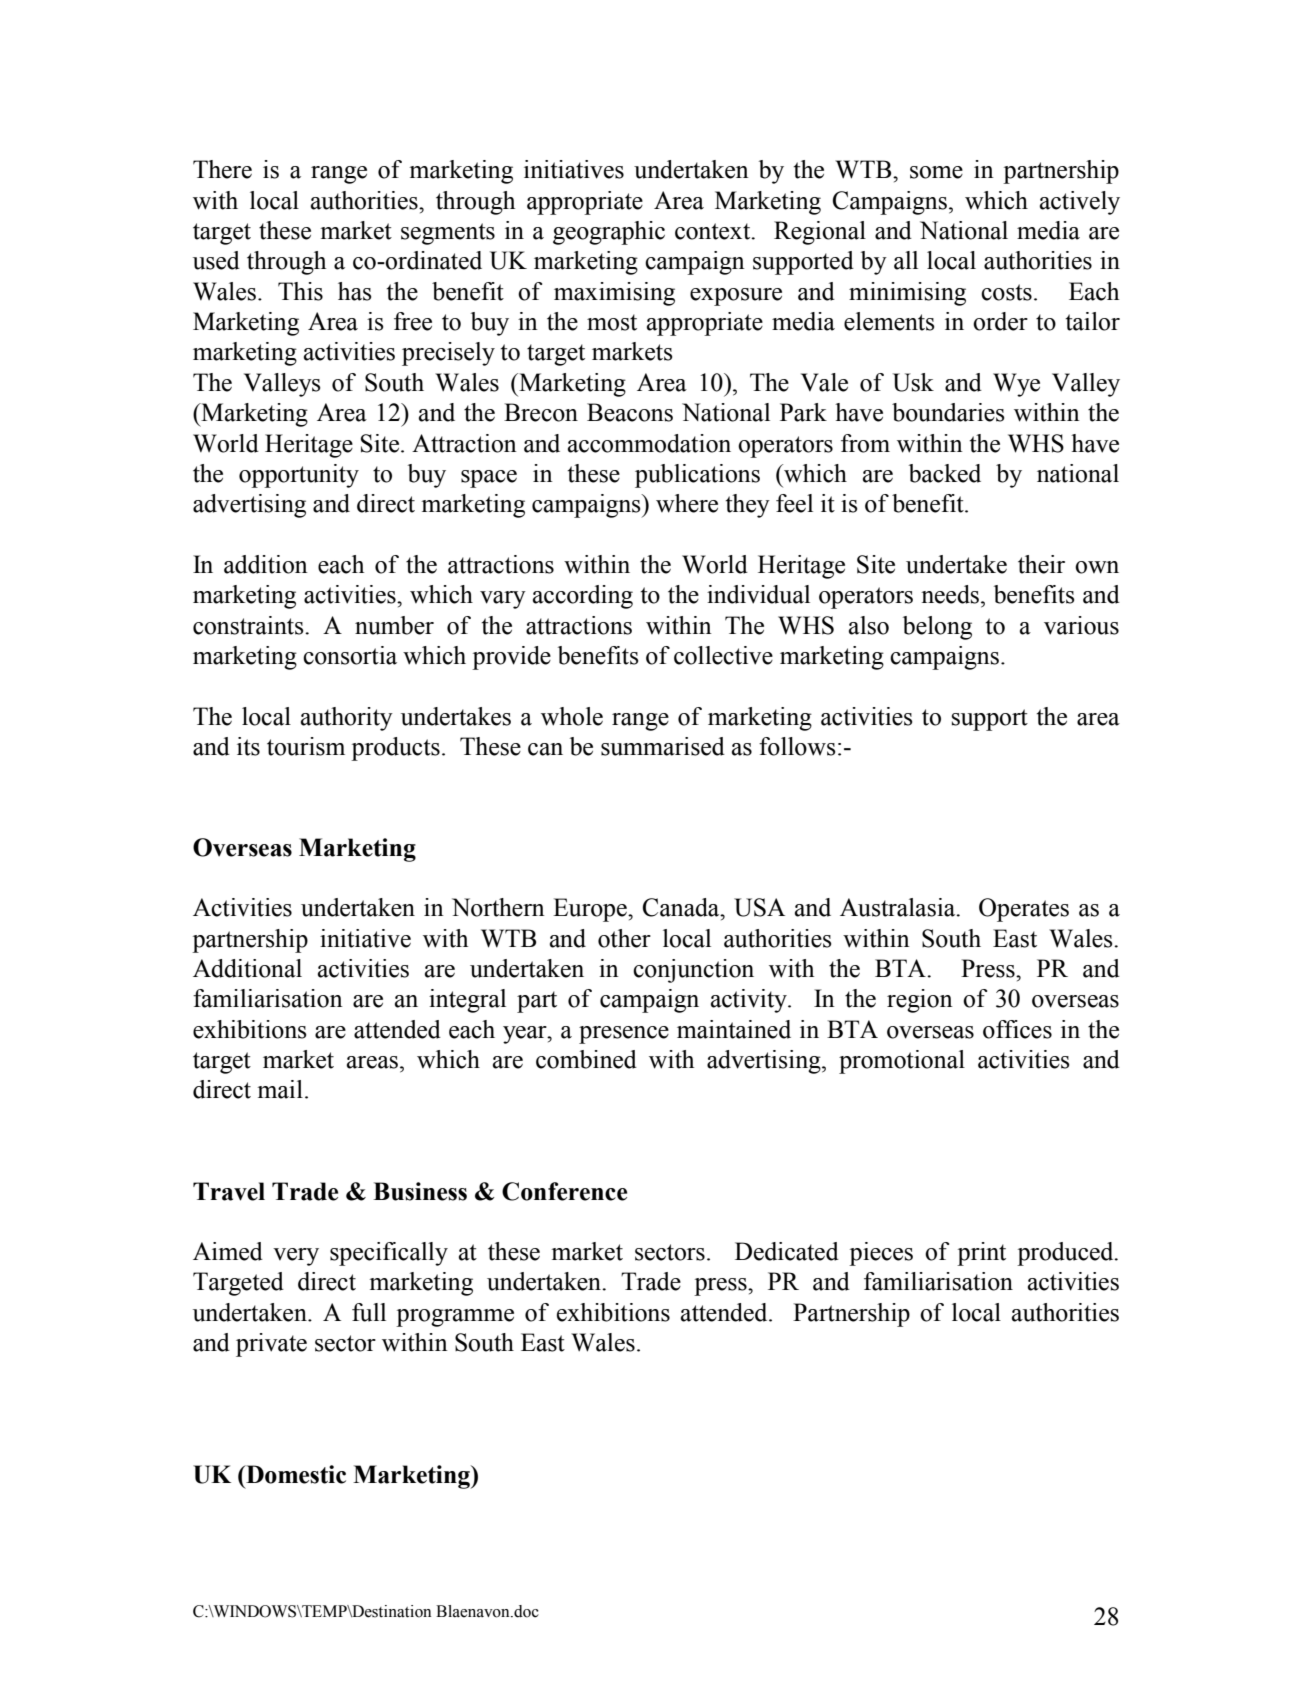  I want to click on Domestic, so click(295, 1474).
